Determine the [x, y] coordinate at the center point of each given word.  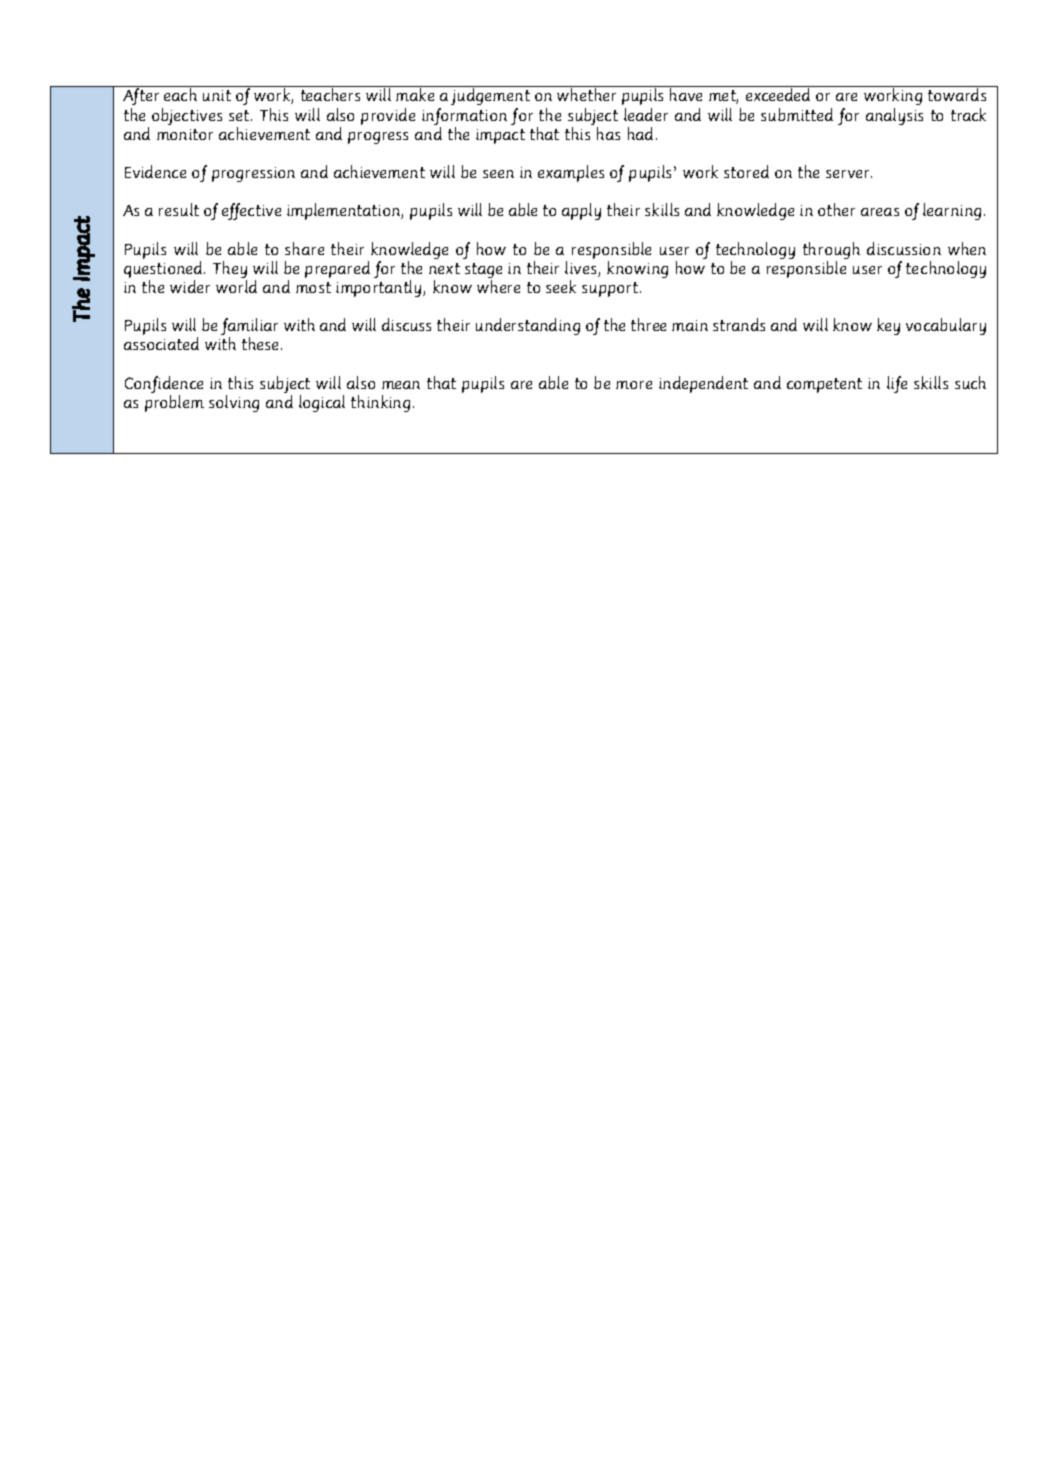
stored [746, 171]
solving [234, 403]
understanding [528, 326]
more [634, 385]
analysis [894, 116]
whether [586, 94]
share [304, 248]
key [888, 326]
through [831, 252]
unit [217, 95]
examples [571, 173]
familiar [249, 328]
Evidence [155, 171]
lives [582, 269]
